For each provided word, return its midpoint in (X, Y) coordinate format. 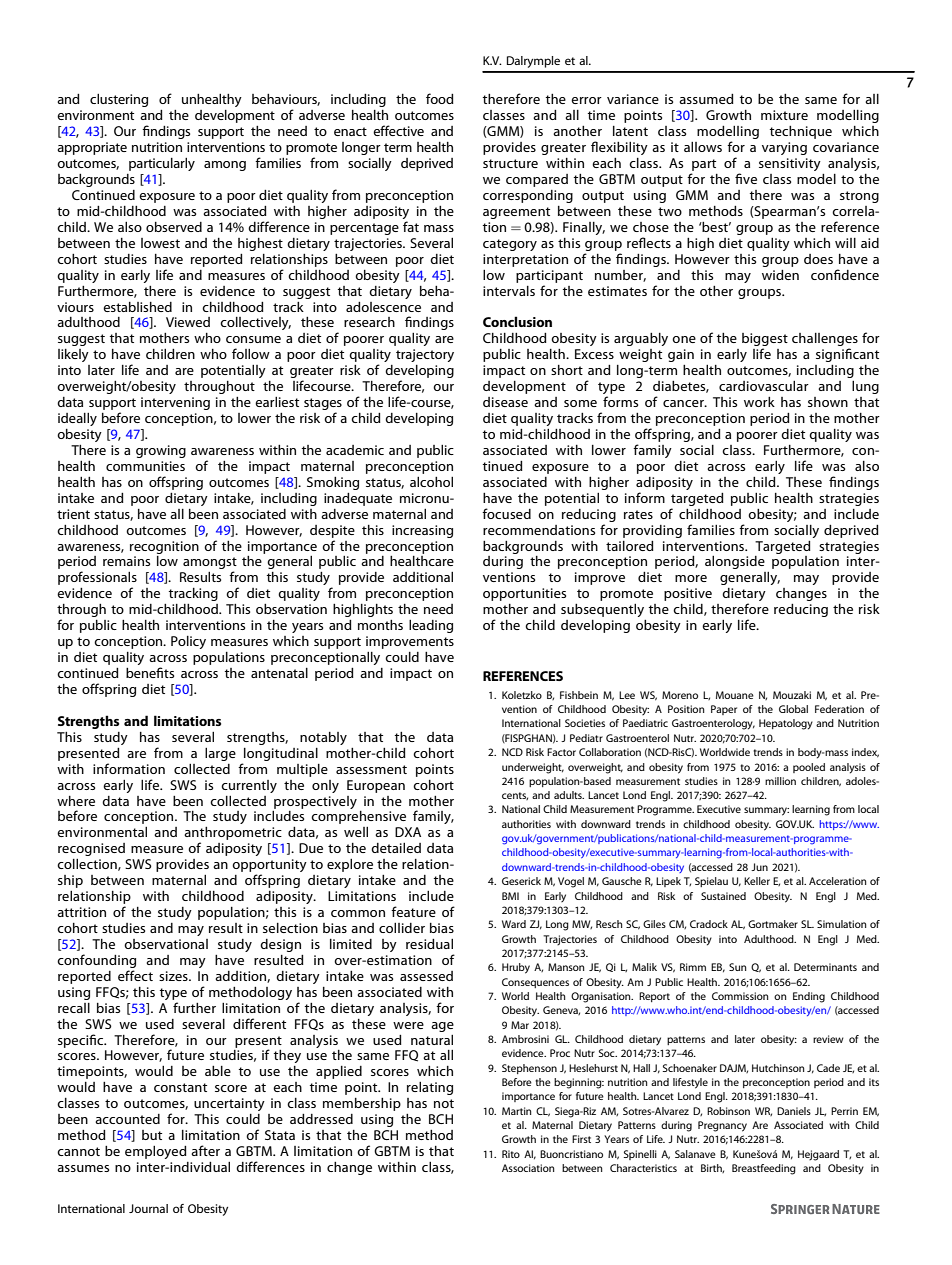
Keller (757, 881)
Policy (188, 642)
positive (688, 594)
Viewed (188, 322)
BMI (510, 896)
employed (156, 1152)
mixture (784, 115)
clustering (119, 100)
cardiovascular (764, 386)
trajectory (425, 355)
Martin (517, 1111)
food (440, 98)
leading (431, 626)
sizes (174, 976)
